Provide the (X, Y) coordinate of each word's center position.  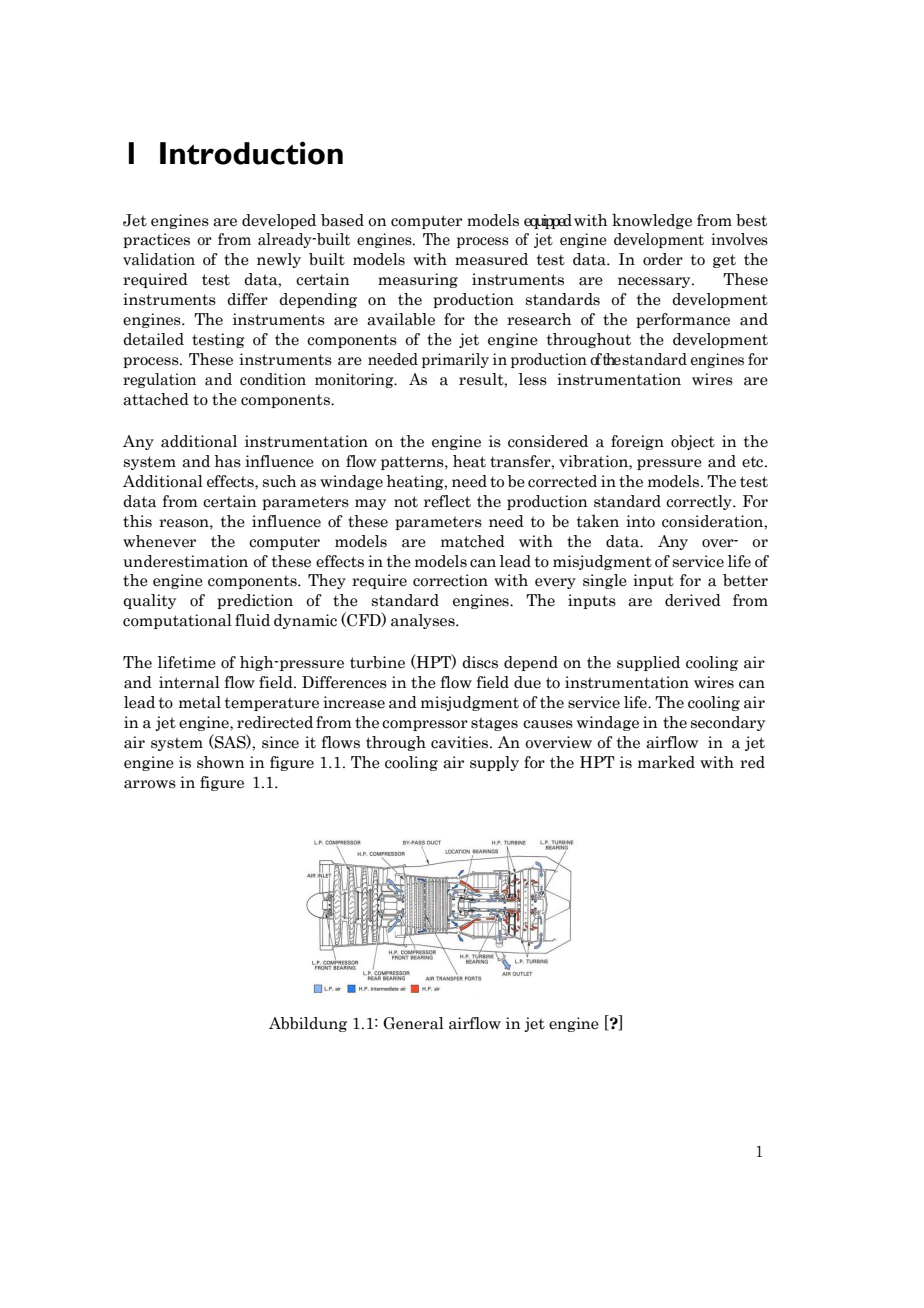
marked (666, 762)
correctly (700, 502)
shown (221, 762)
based (342, 220)
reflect (447, 501)
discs (480, 662)
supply (494, 763)
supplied (648, 663)
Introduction (251, 153)
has (227, 461)
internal (189, 682)
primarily (455, 360)
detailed (153, 339)
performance (683, 320)
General (413, 1023)
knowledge (652, 221)
